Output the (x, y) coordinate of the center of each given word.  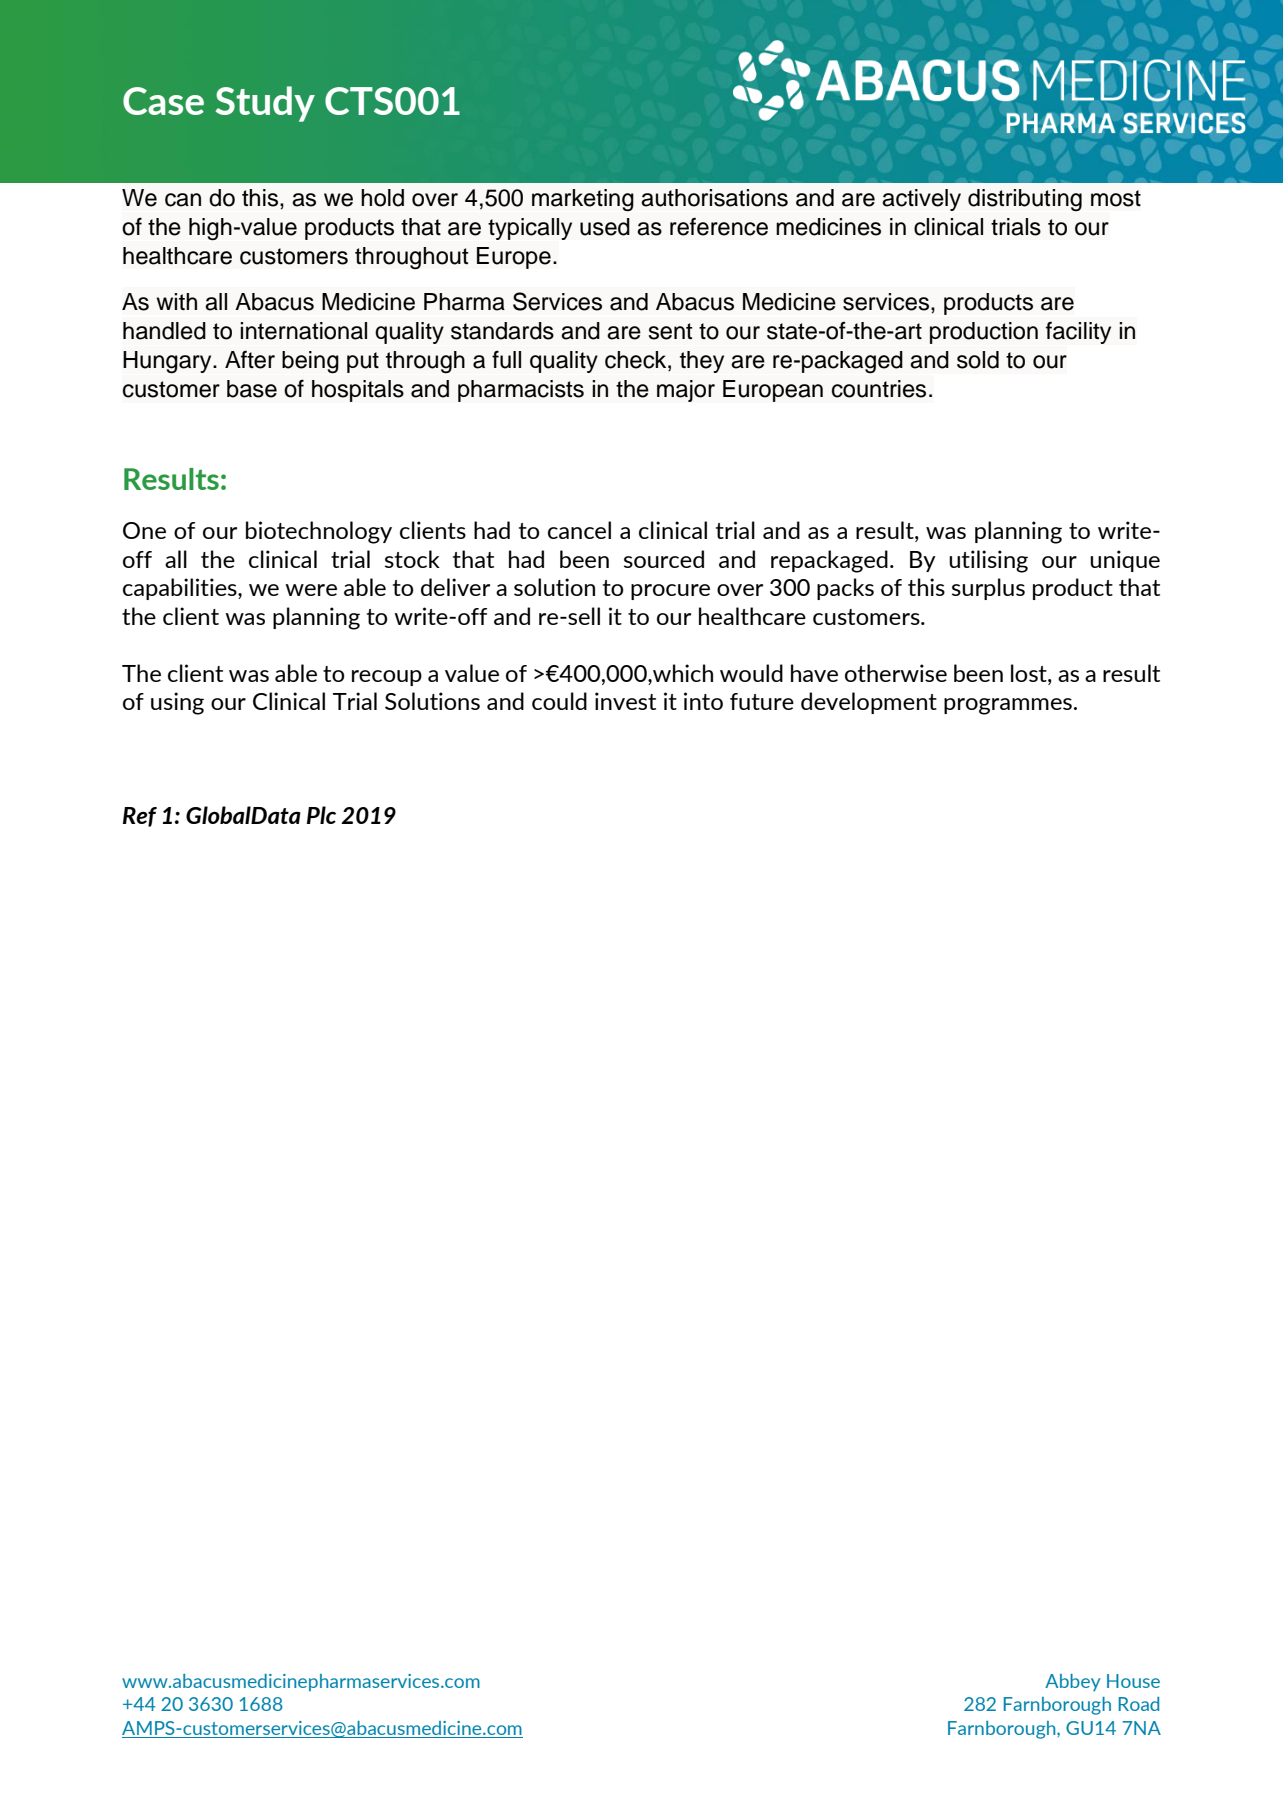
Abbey (1072, 1682)
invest (625, 701)
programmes (1008, 706)
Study (265, 104)
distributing (1025, 200)
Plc (321, 815)
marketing (583, 200)
